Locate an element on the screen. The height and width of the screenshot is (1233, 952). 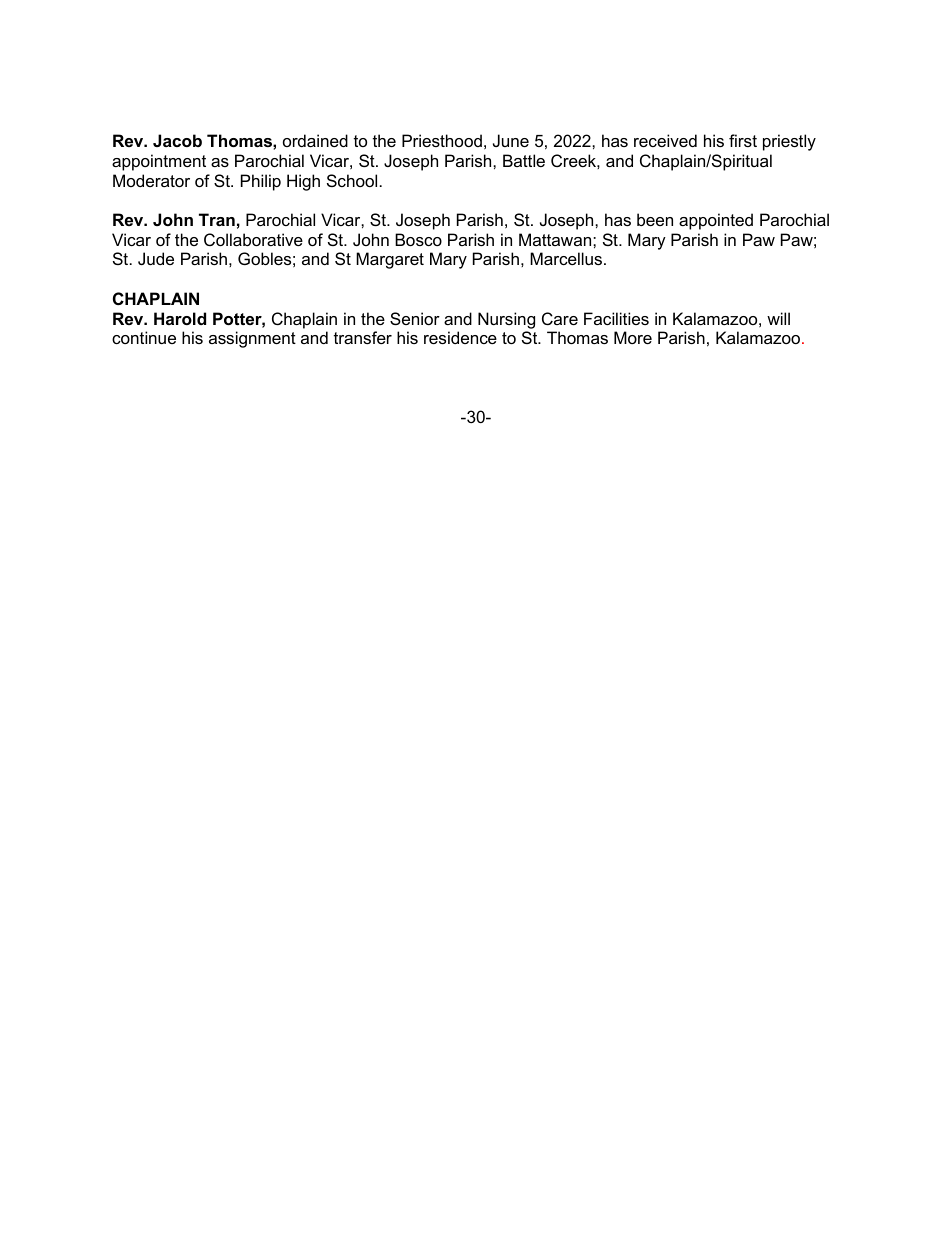
been is located at coordinates (655, 219).
